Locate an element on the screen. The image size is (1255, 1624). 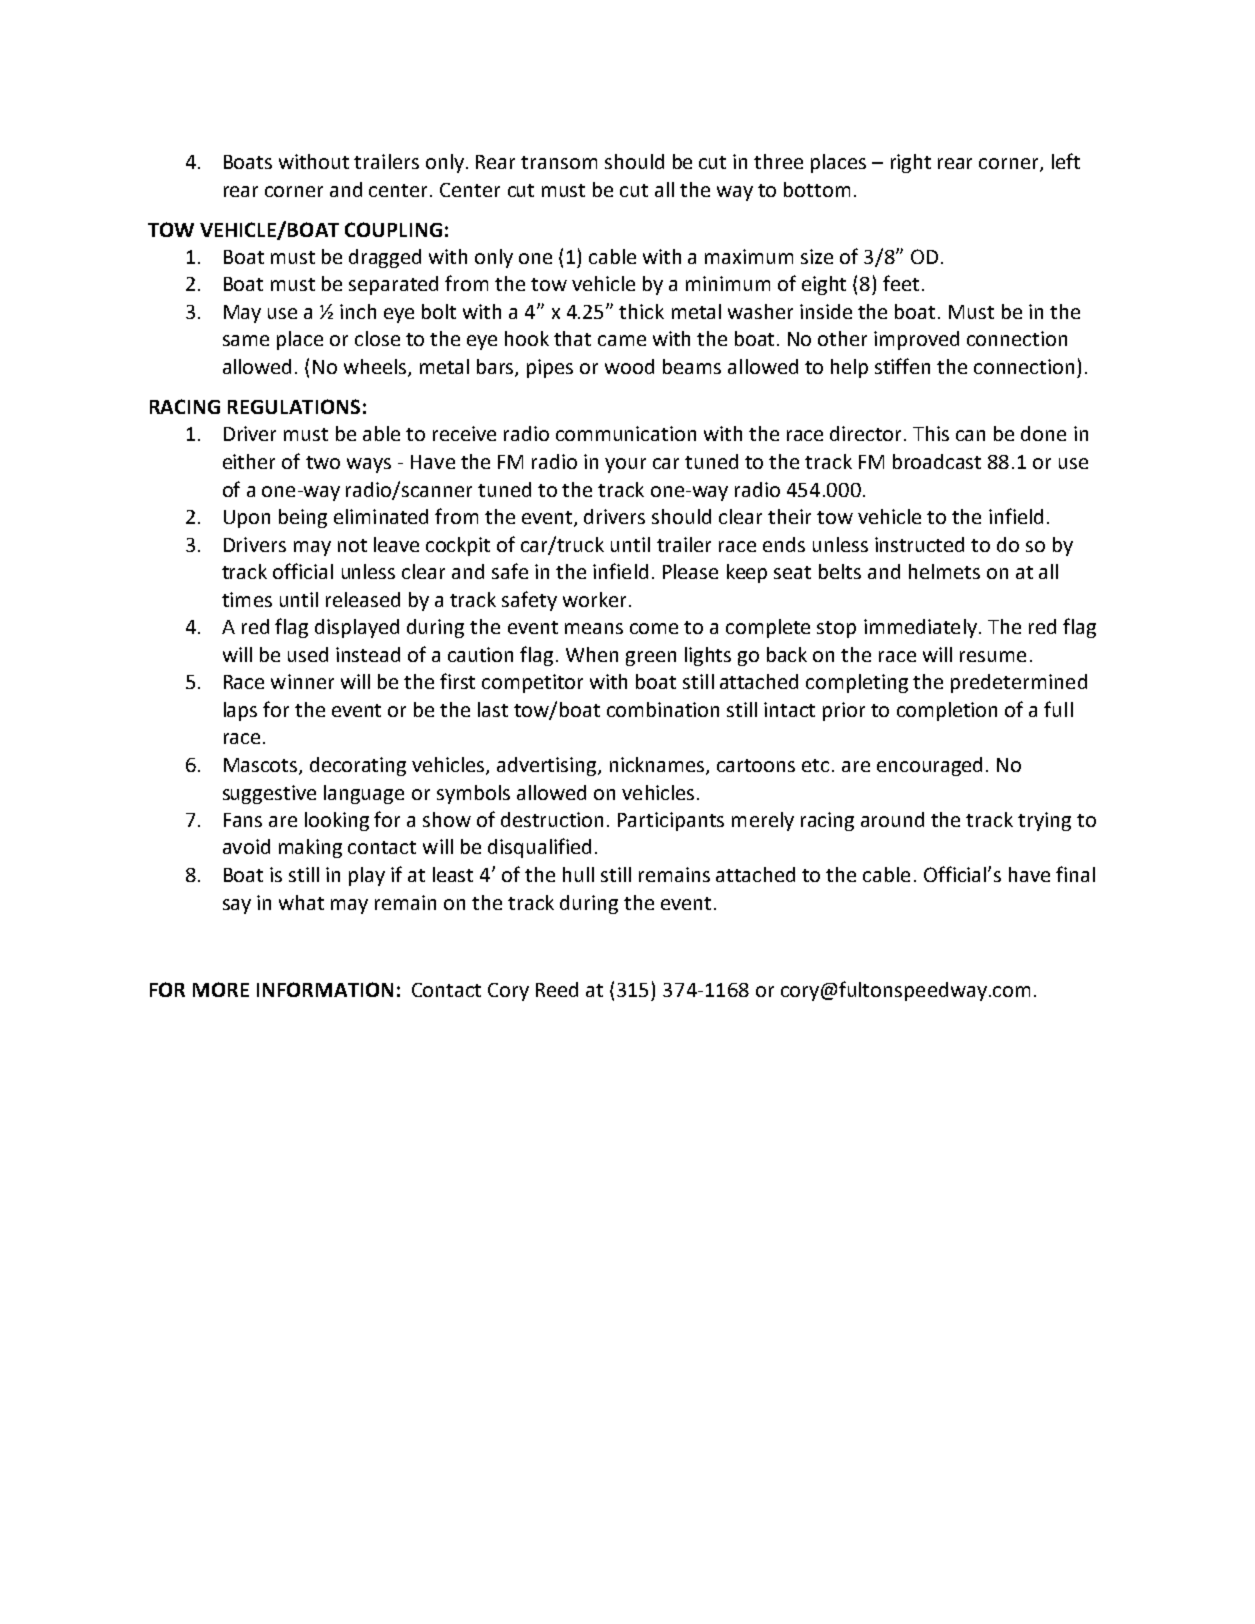
Reed is located at coordinates (557, 989).
